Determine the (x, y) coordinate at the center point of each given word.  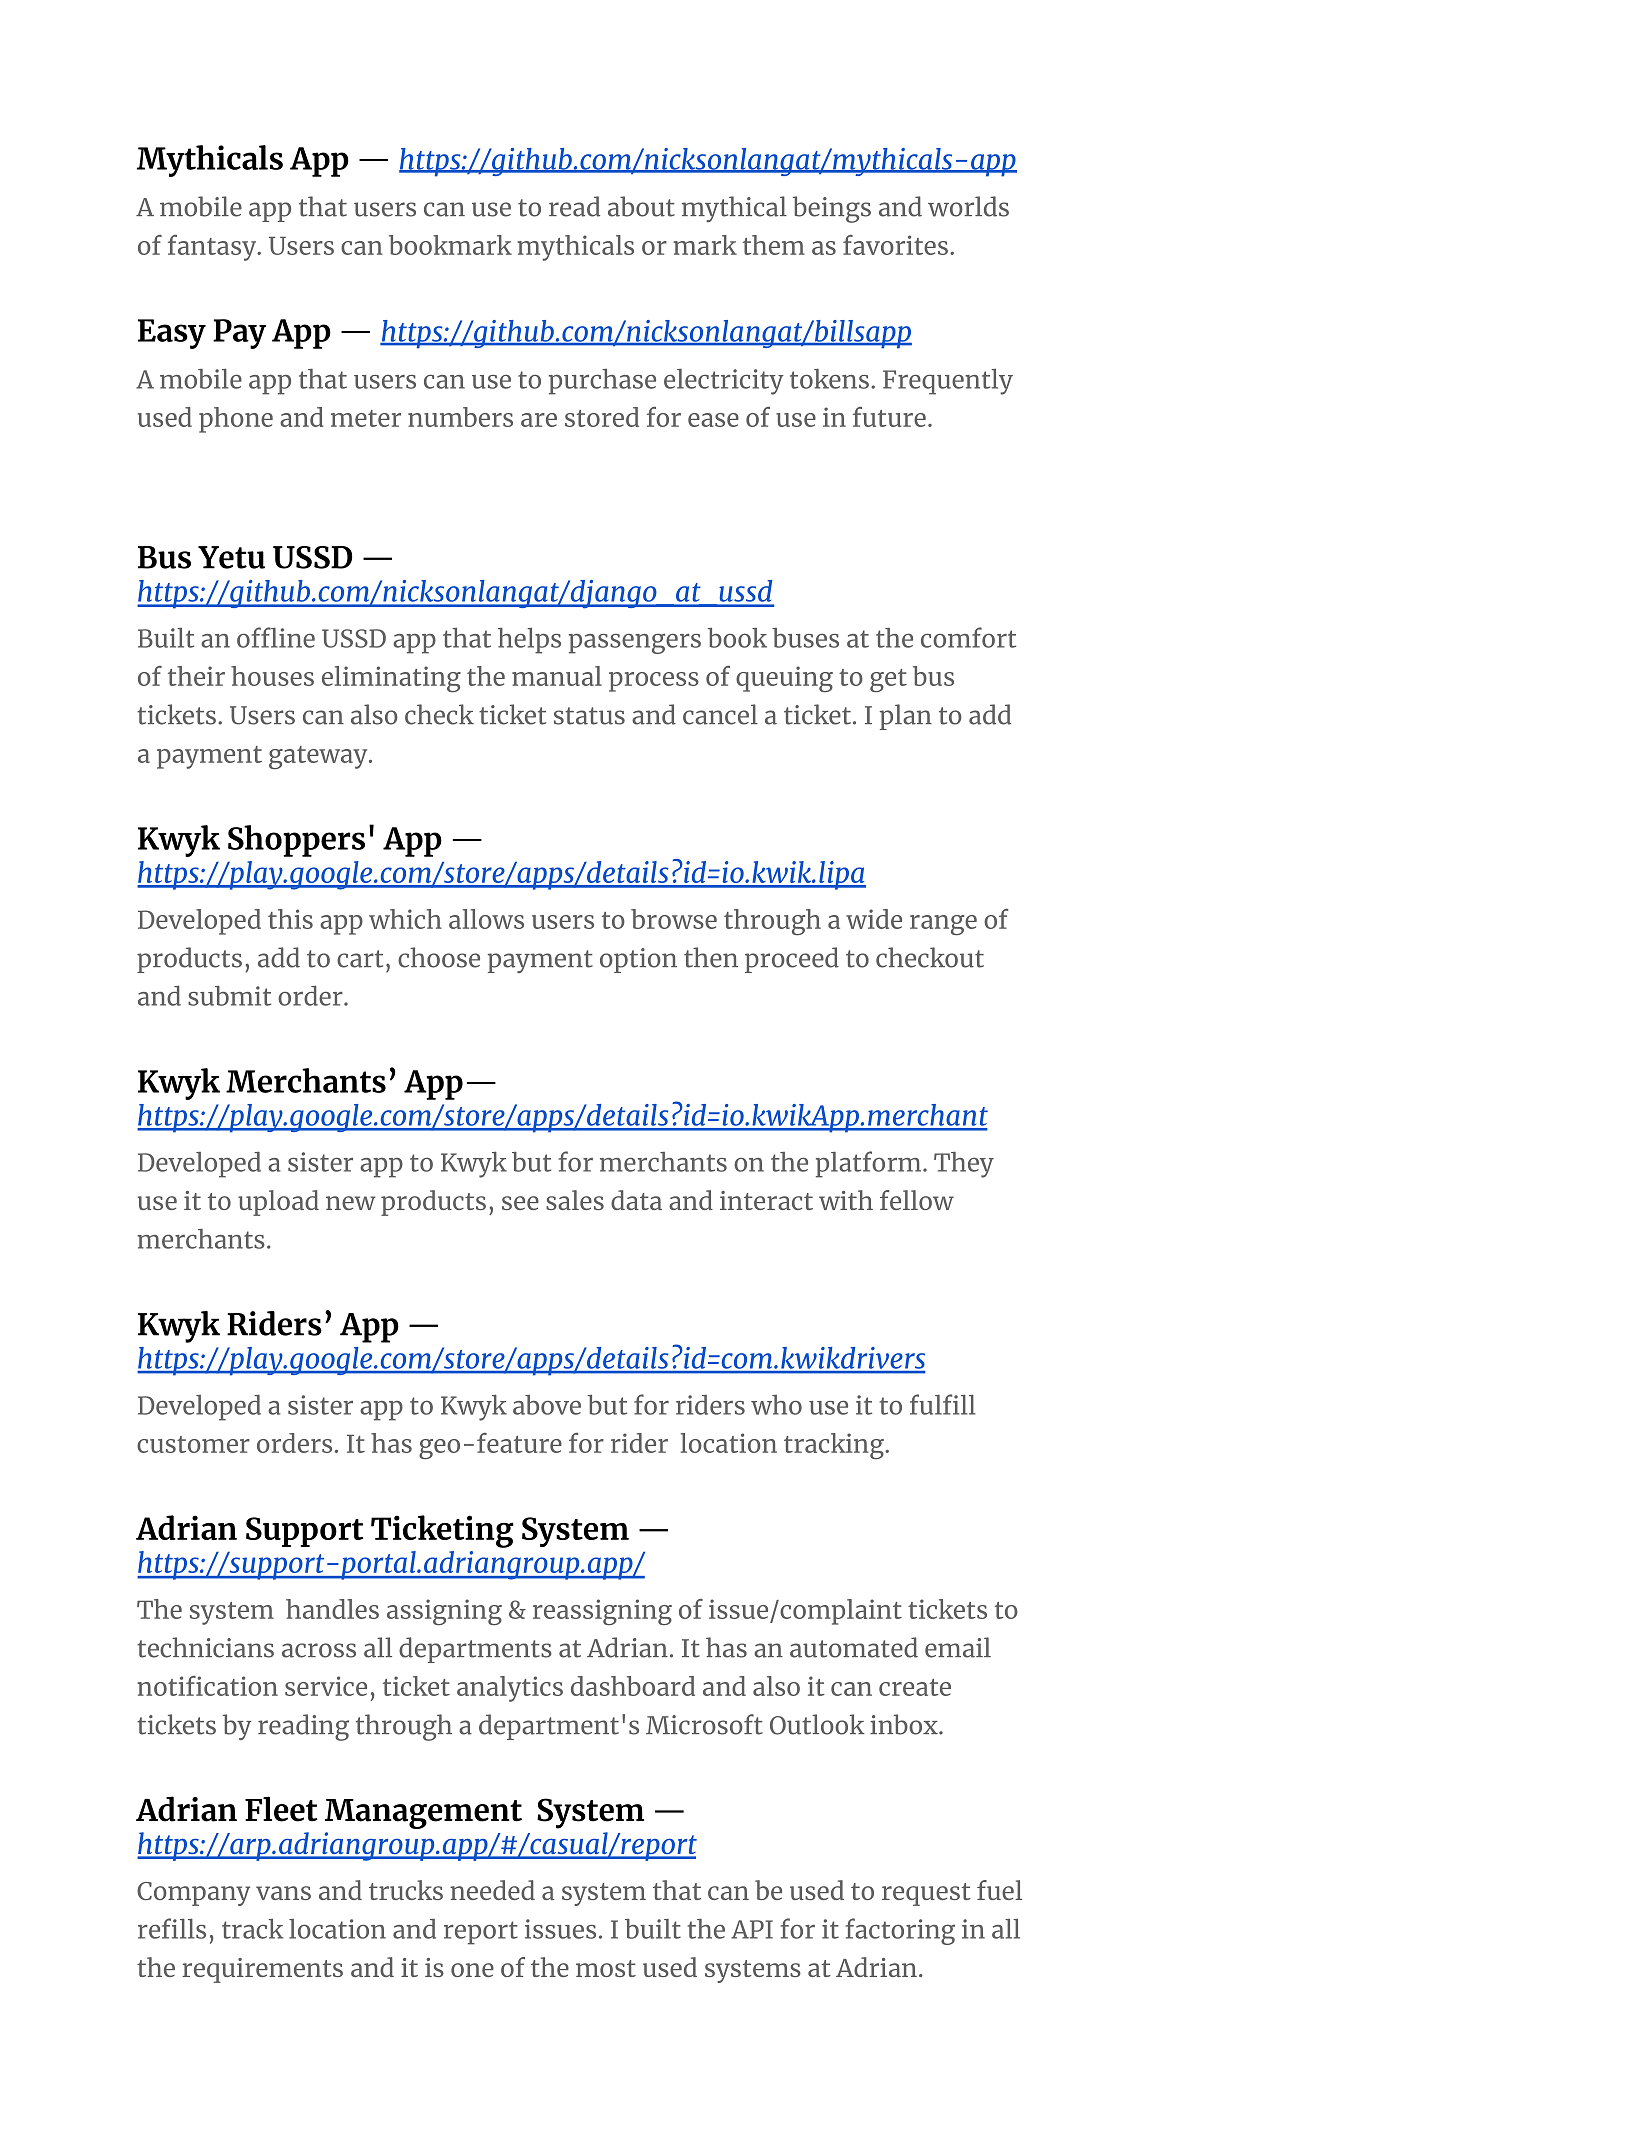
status (589, 716)
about (641, 206)
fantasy (213, 247)
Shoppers (296, 841)
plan (906, 717)
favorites (895, 245)
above (547, 1405)
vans (283, 1893)
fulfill (943, 1404)
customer (193, 1444)
